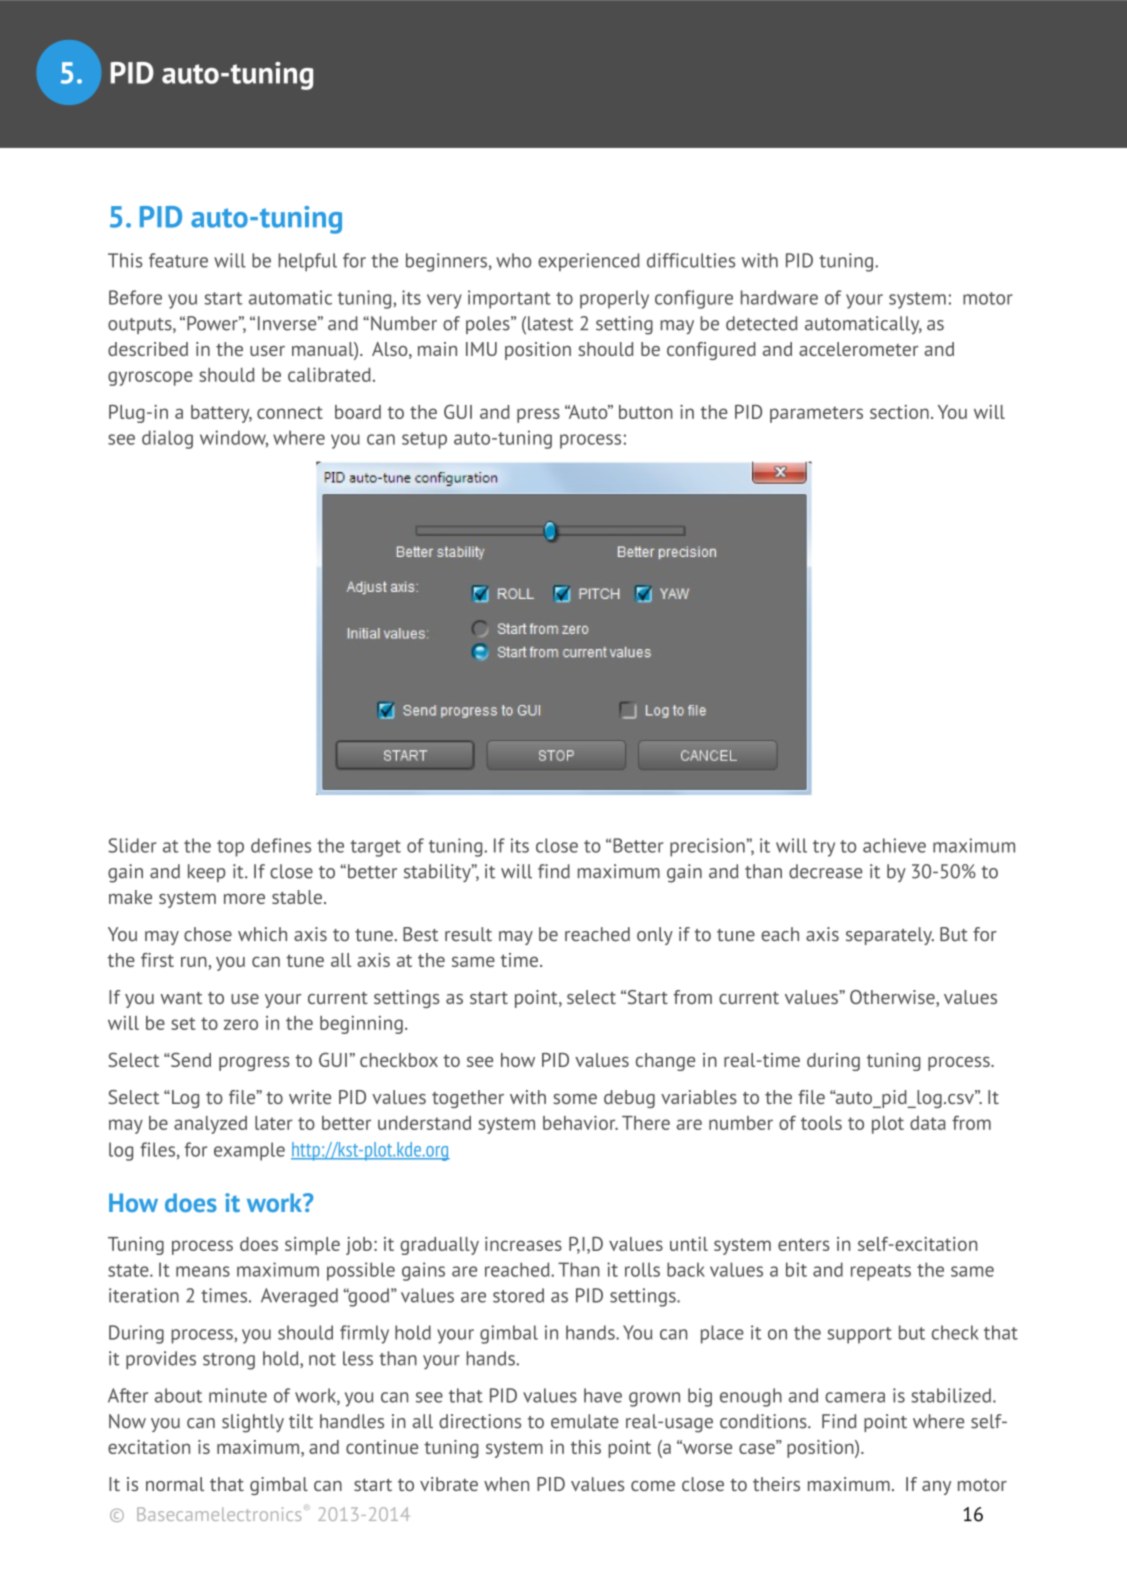 This screenshot has width=1127, height=1595. What do you see at coordinates (858, 349) in the screenshot?
I see `accelerometer` at bounding box center [858, 349].
